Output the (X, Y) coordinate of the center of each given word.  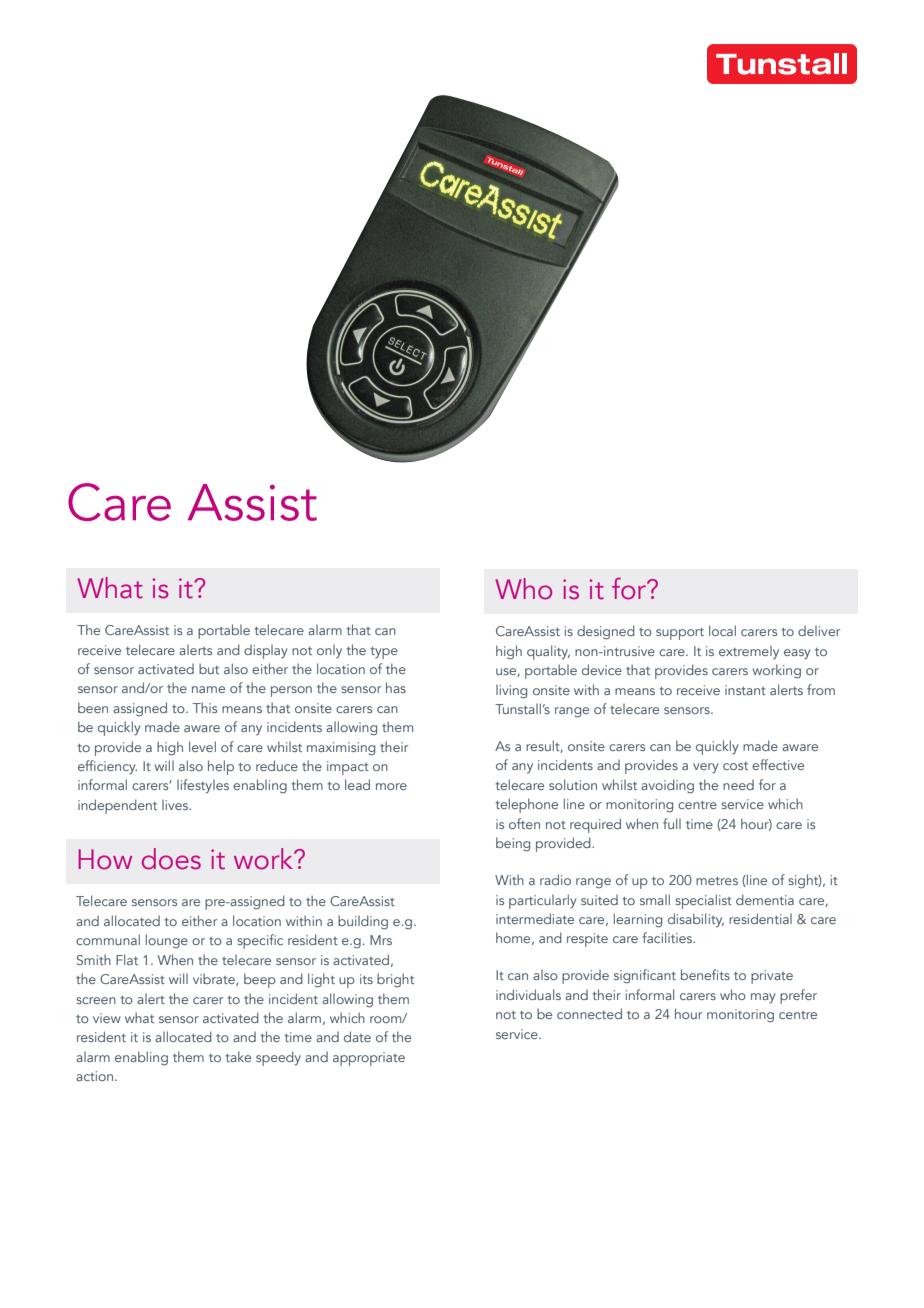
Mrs (381, 940)
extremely (749, 652)
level (202, 746)
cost (735, 766)
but (209, 668)
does (171, 859)
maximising (341, 749)
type (384, 653)
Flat (127, 959)
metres (717, 881)
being (513, 844)
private (772, 977)
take (238, 1056)
